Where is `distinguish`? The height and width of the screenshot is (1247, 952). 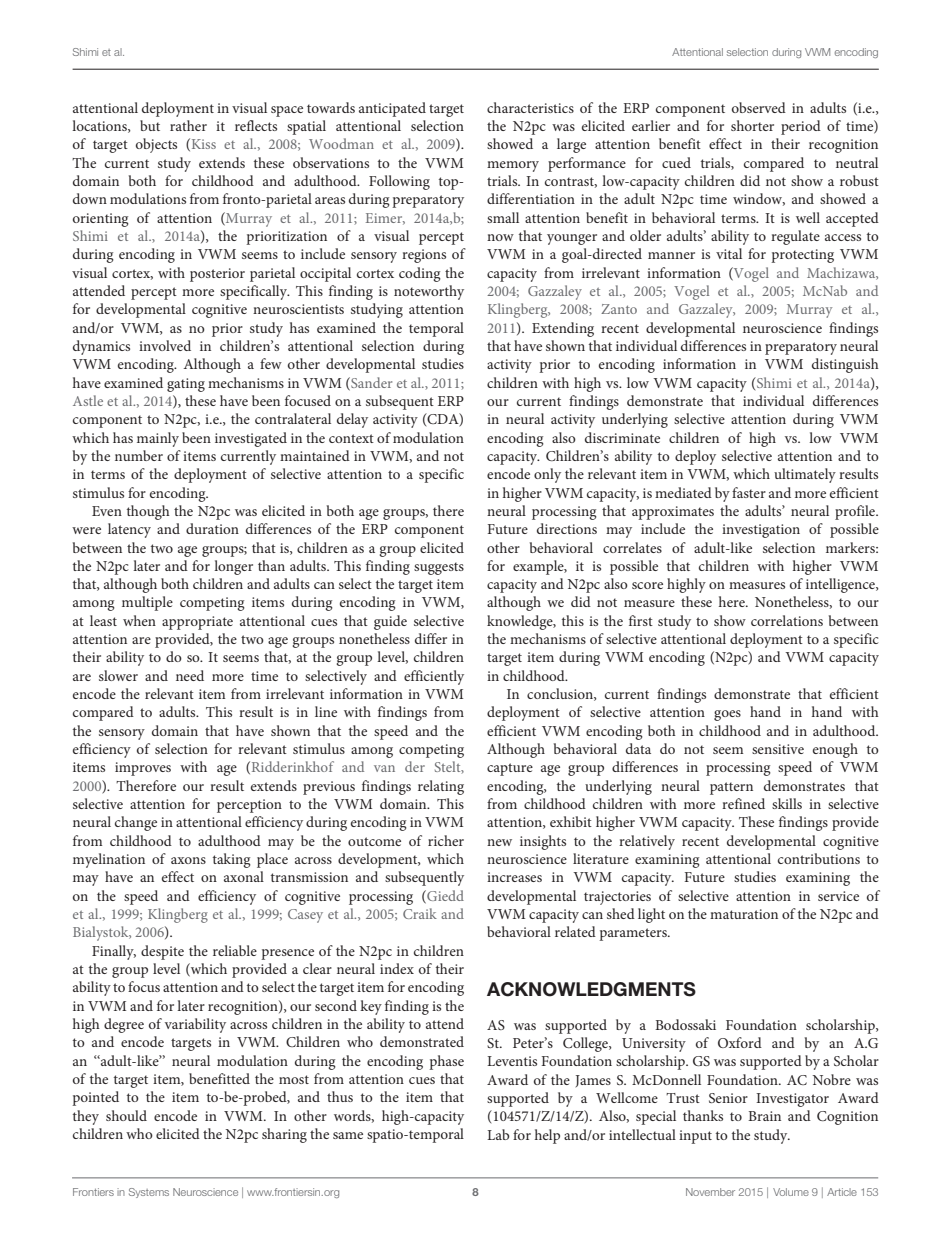 distinguish is located at coordinates (845, 365).
